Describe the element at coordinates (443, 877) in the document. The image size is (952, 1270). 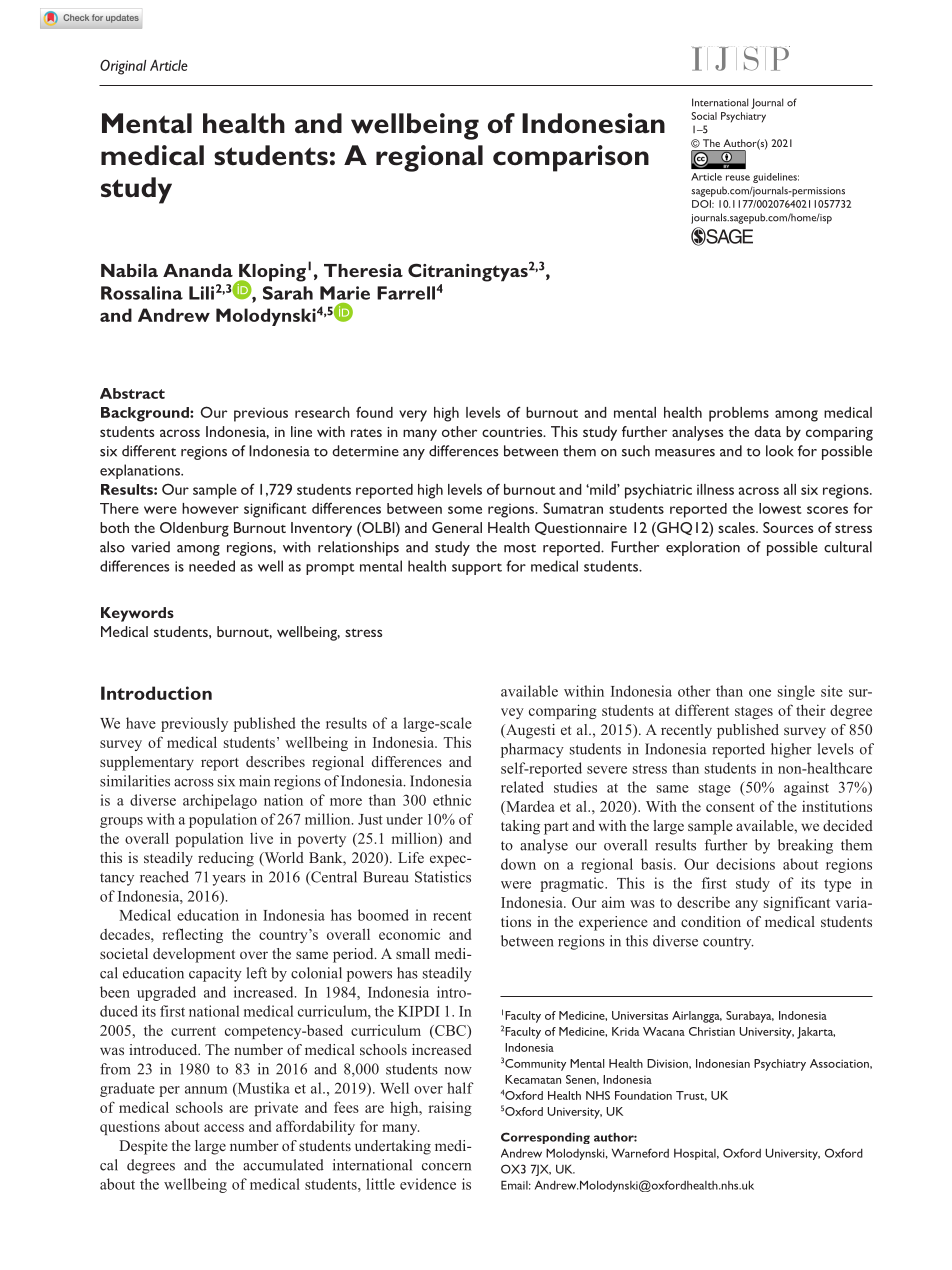
I see `Statistics` at that location.
